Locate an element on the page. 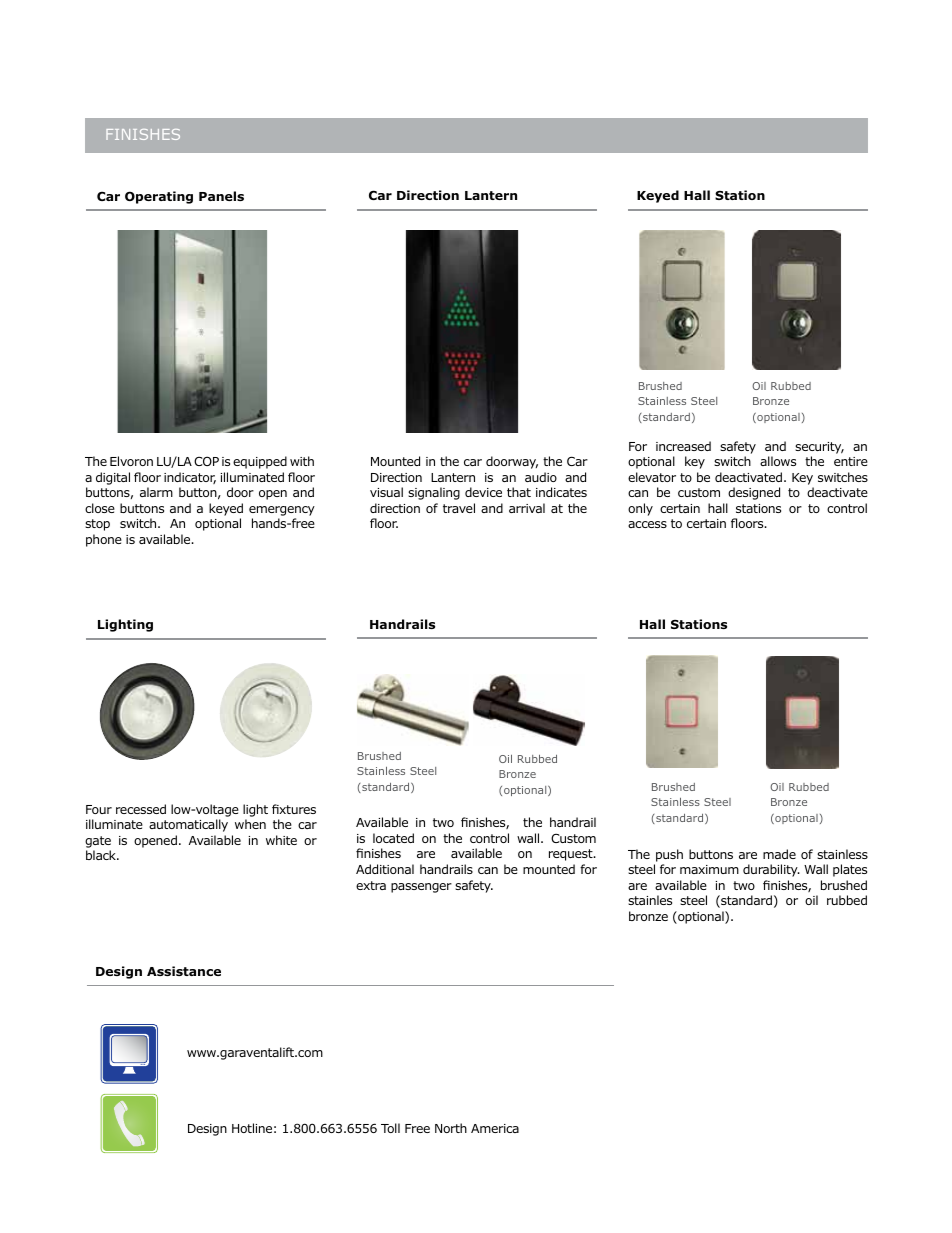 The image size is (952, 1233). automatically is located at coordinates (188, 825).
